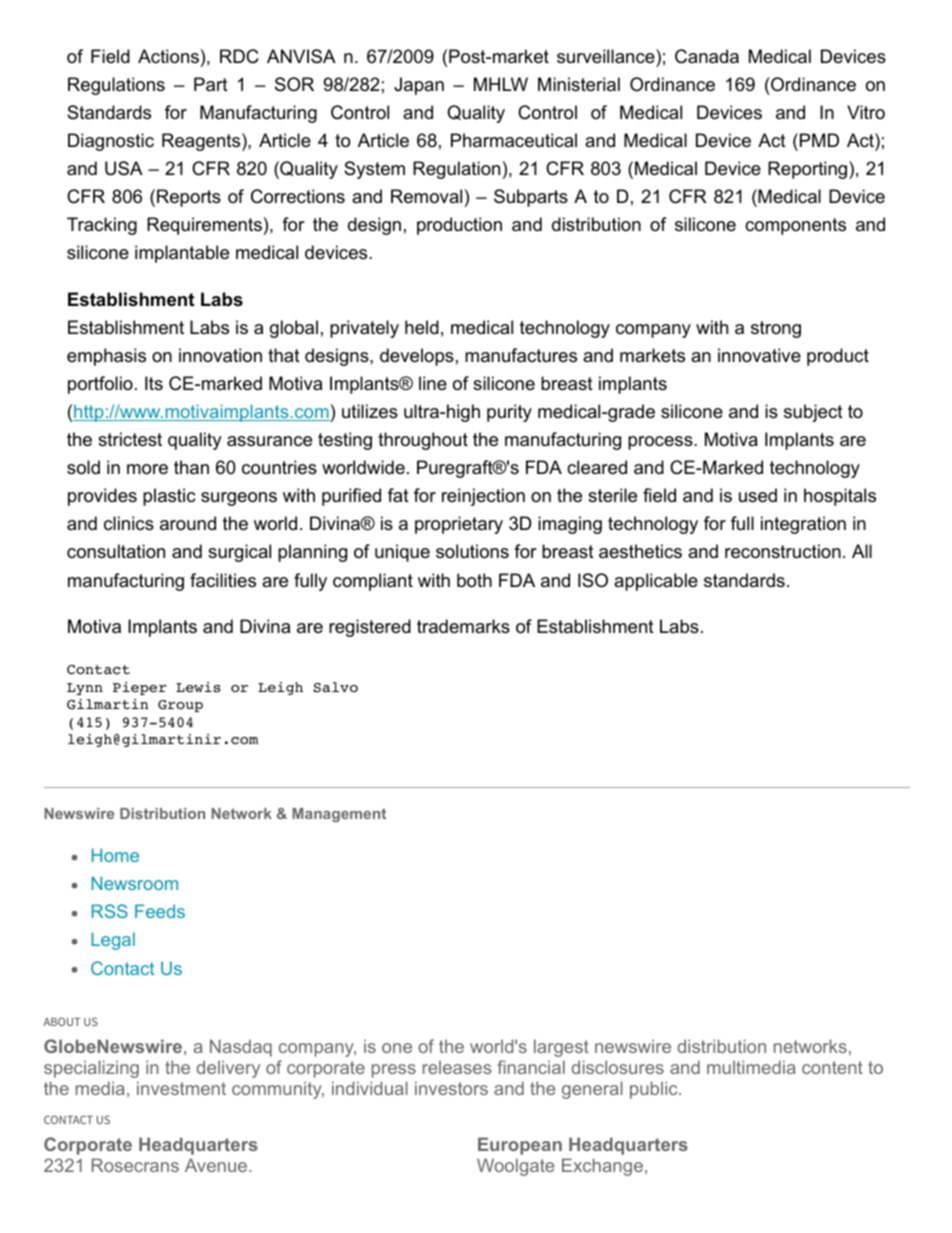 The height and width of the document is (1233, 952). What do you see at coordinates (181, 1088) in the document?
I see `investment` at bounding box center [181, 1088].
